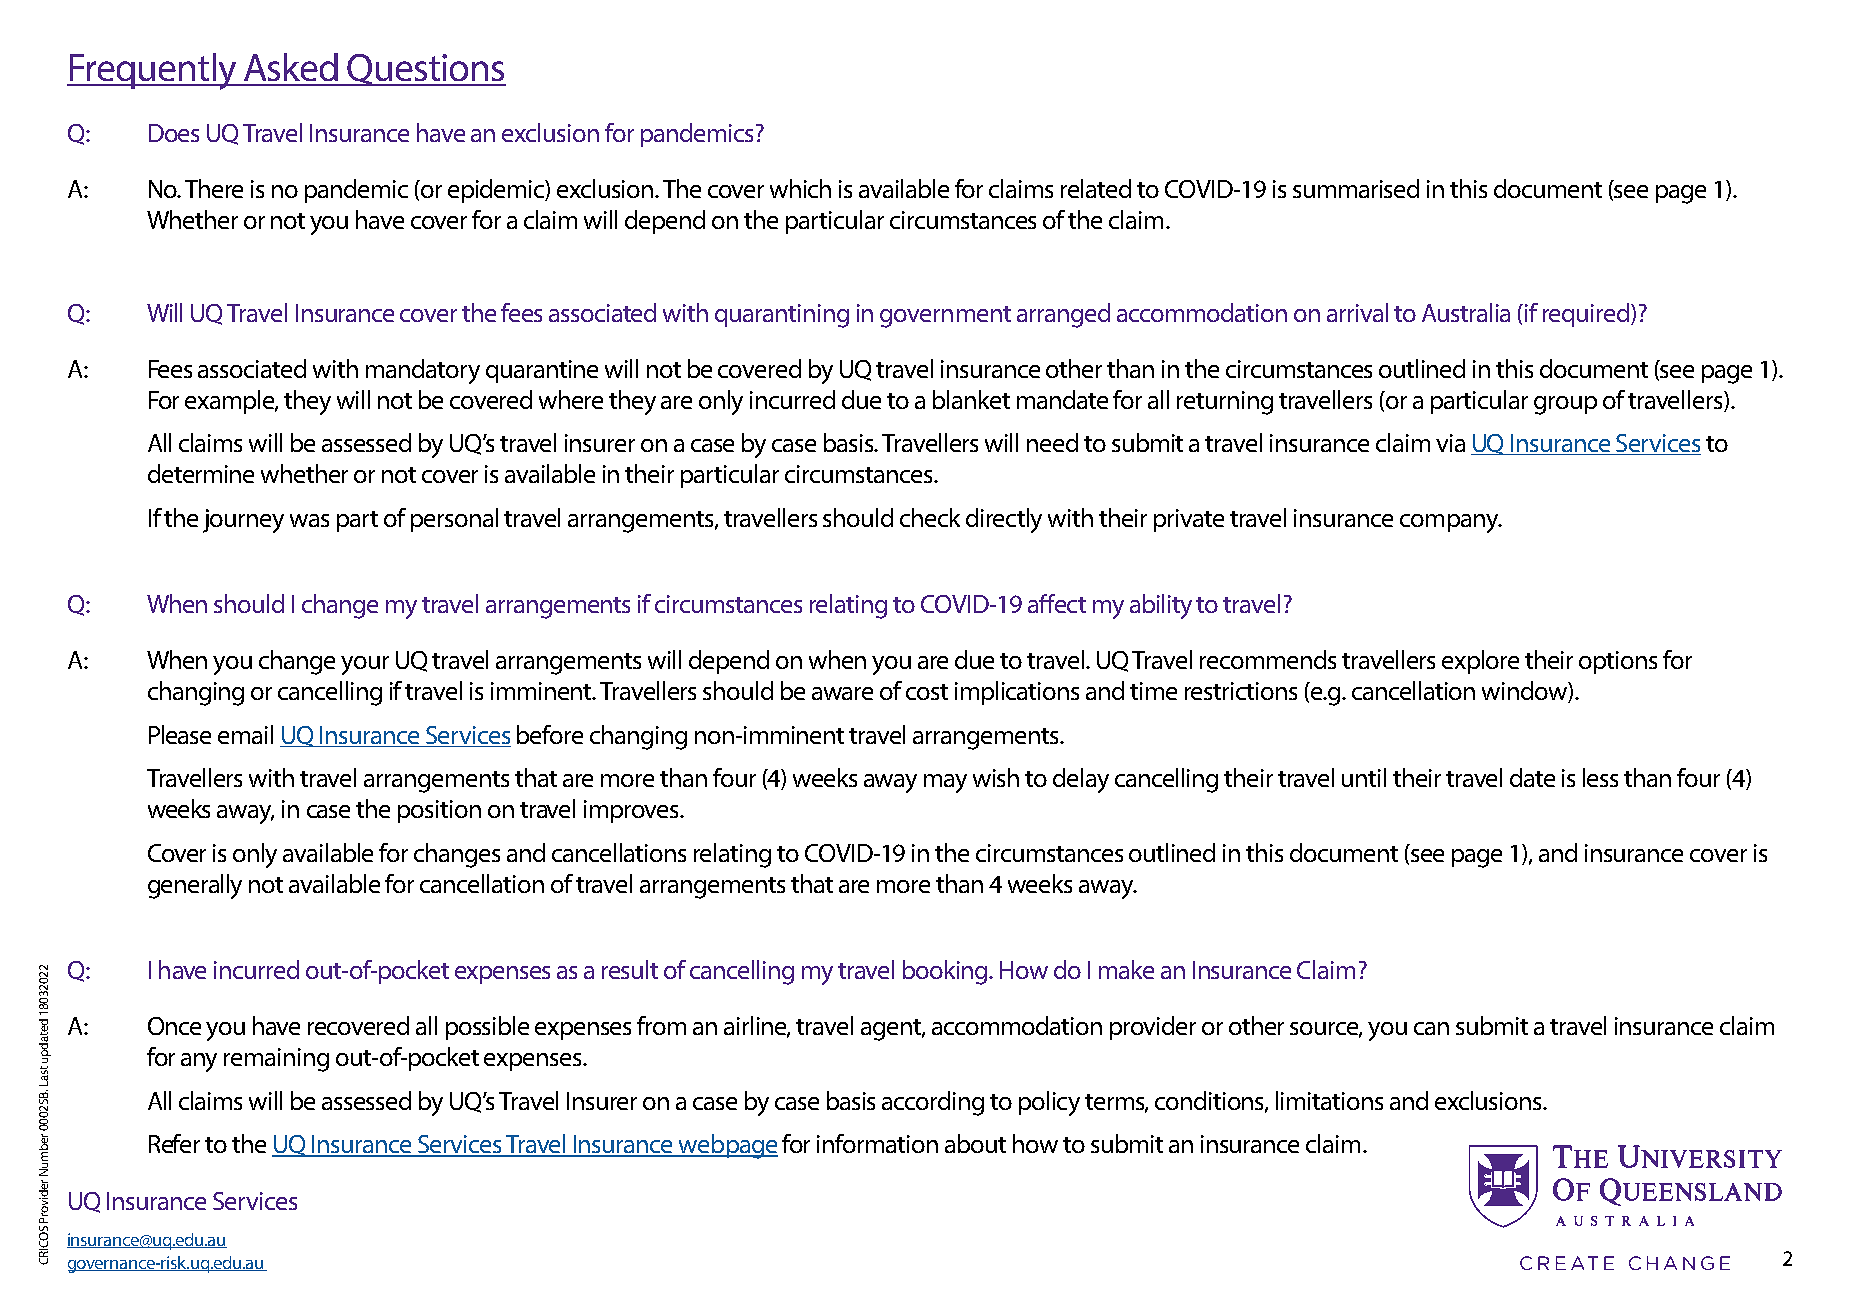 This image has height=1315, width=1860. What do you see at coordinates (1364, 777) in the image?
I see `until` at bounding box center [1364, 777].
